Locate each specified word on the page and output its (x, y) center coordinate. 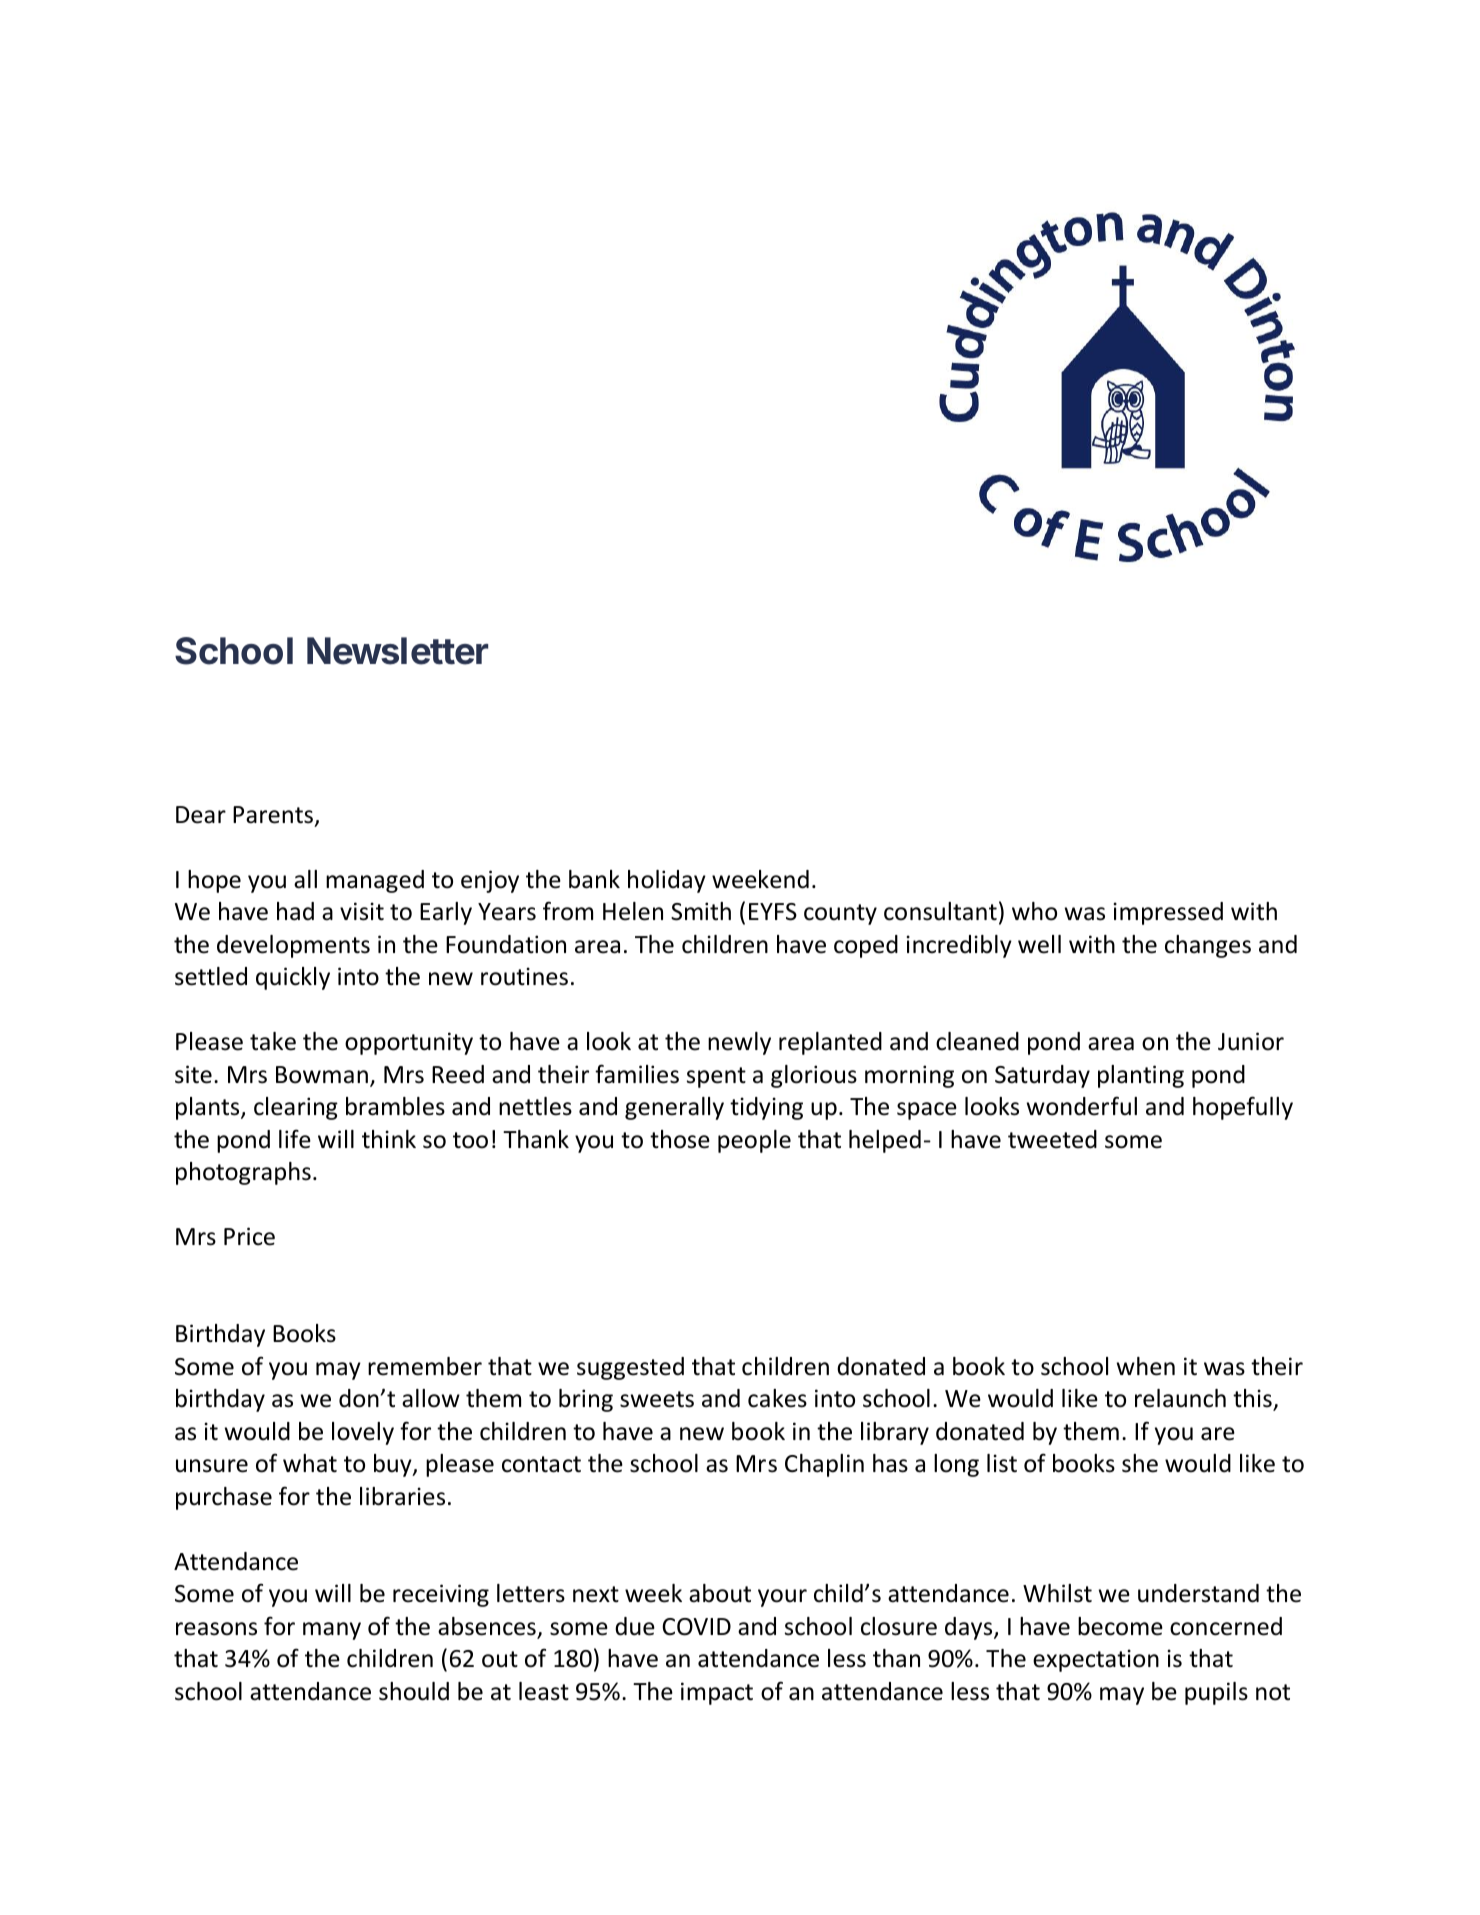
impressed (1168, 913)
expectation (1096, 1660)
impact (717, 1693)
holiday (667, 881)
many (332, 1631)
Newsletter (397, 651)
